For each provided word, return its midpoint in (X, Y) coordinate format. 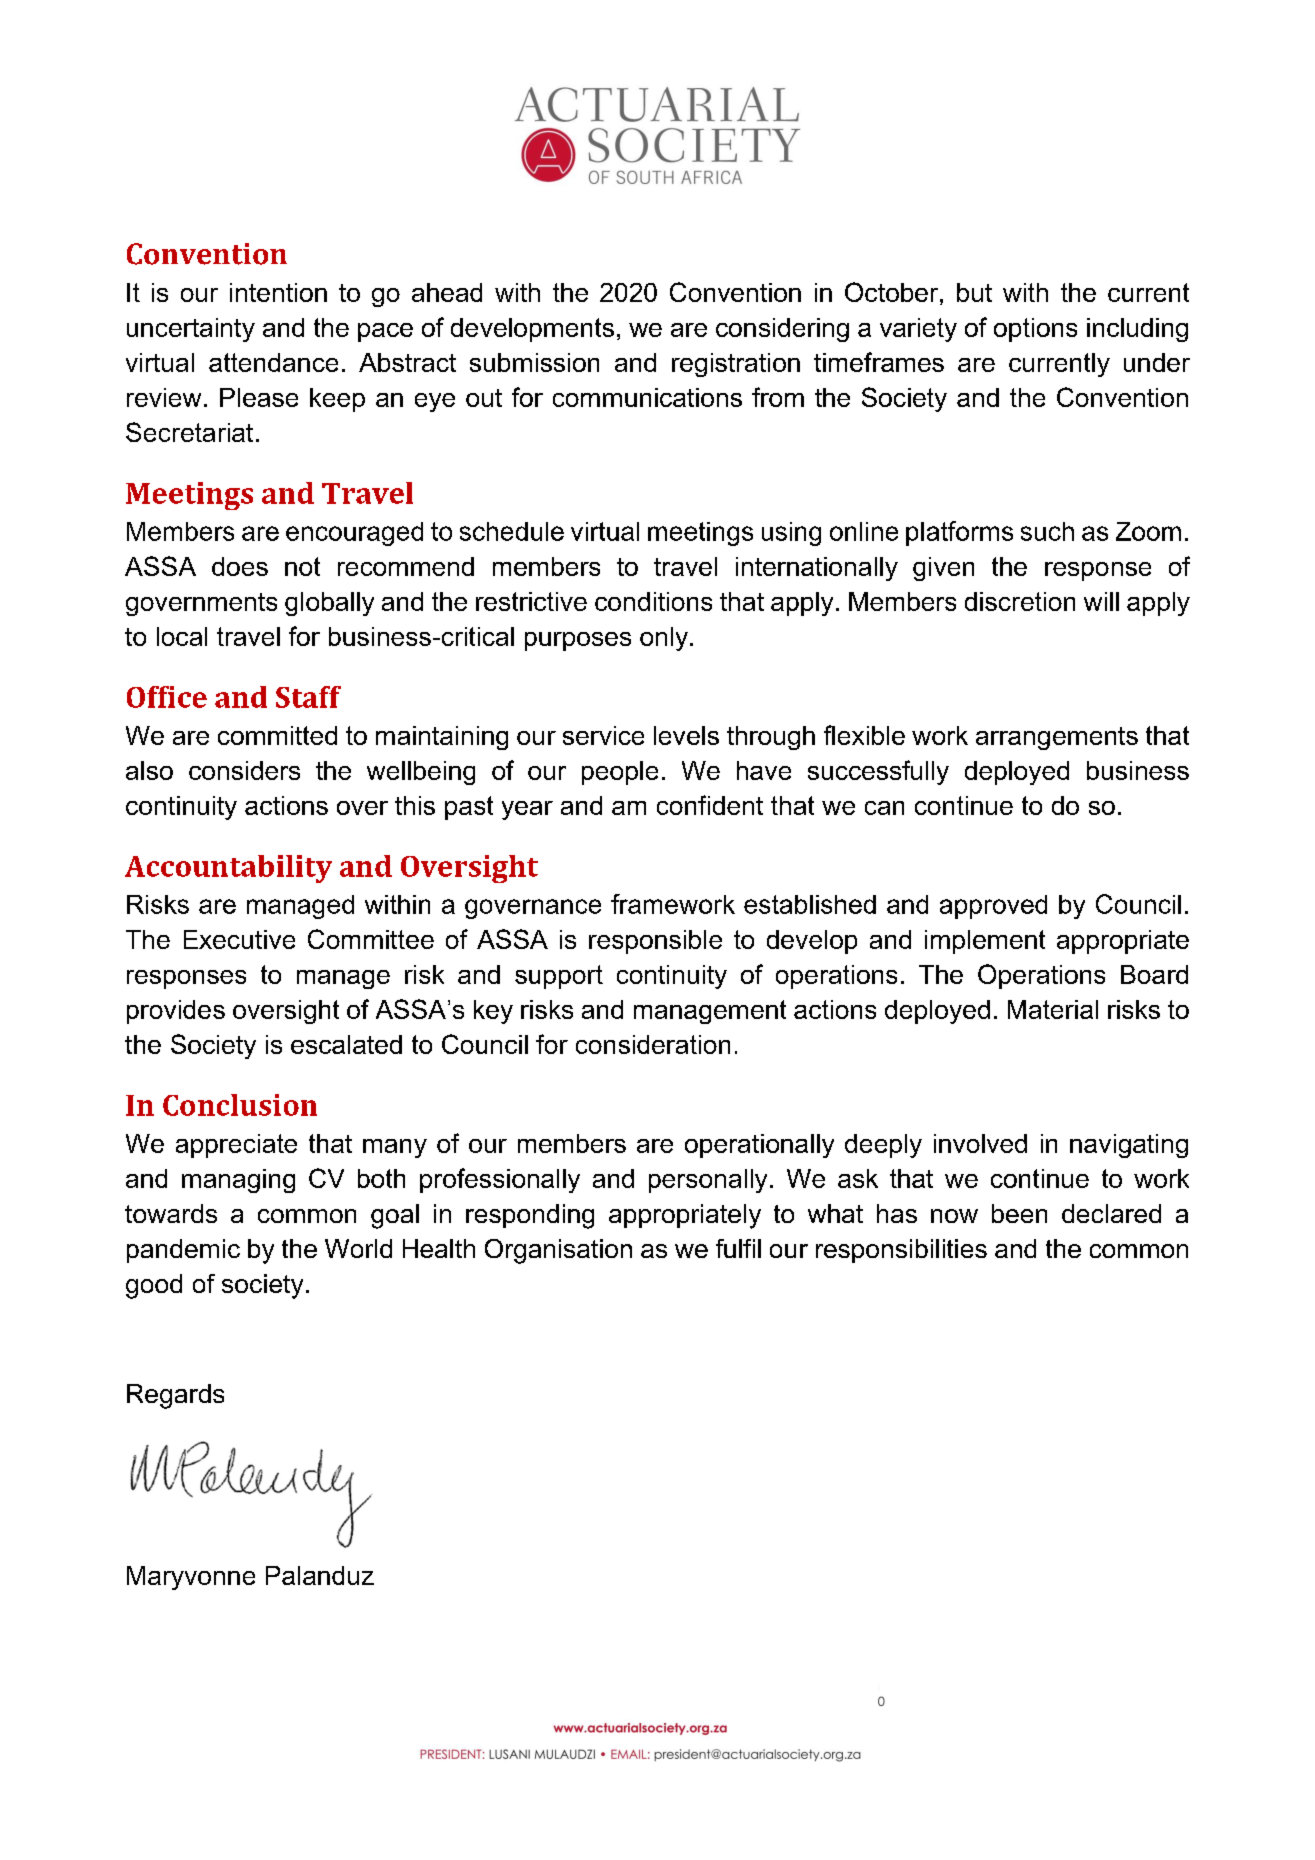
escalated (346, 1044)
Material (1053, 1009)
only (664, 639)
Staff (308, 697)
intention (278, 292)
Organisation (558, 1251)
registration (736, 365)
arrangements (1057, 738)
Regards (175, 1396)
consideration (653, 1044)
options (1035, 330)
